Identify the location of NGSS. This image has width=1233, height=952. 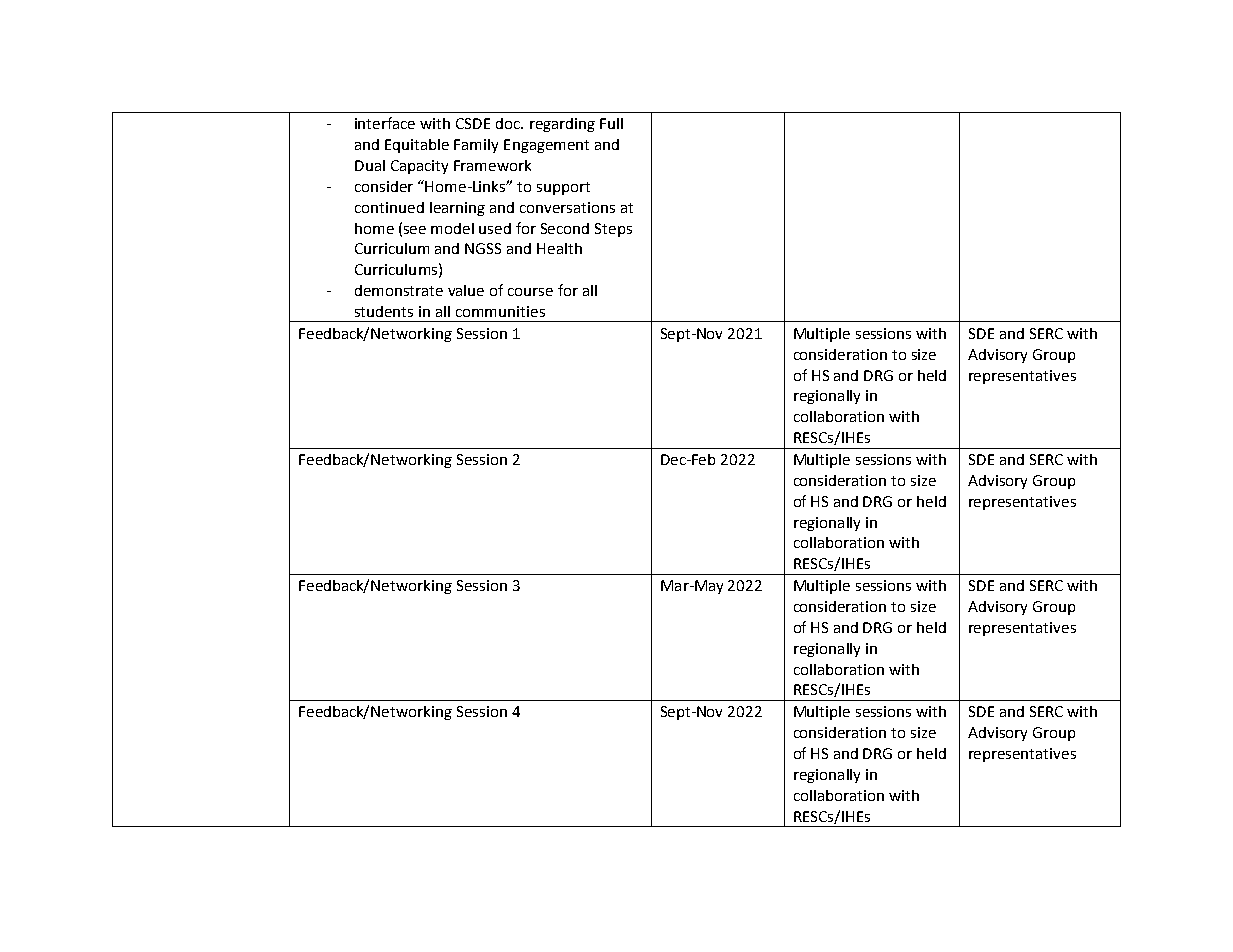
(483, 248).
